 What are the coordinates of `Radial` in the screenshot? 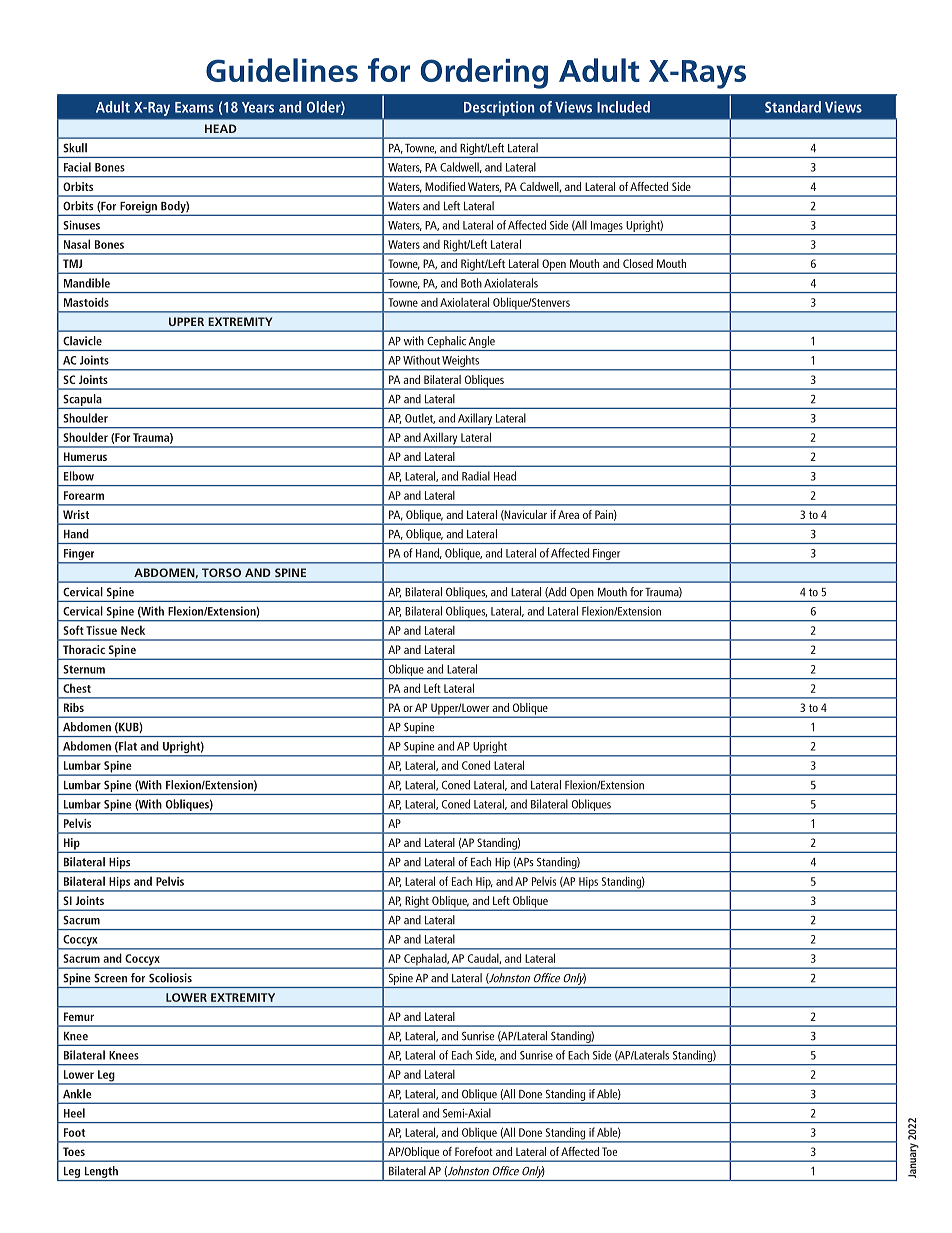 It's located at (476, 476).
